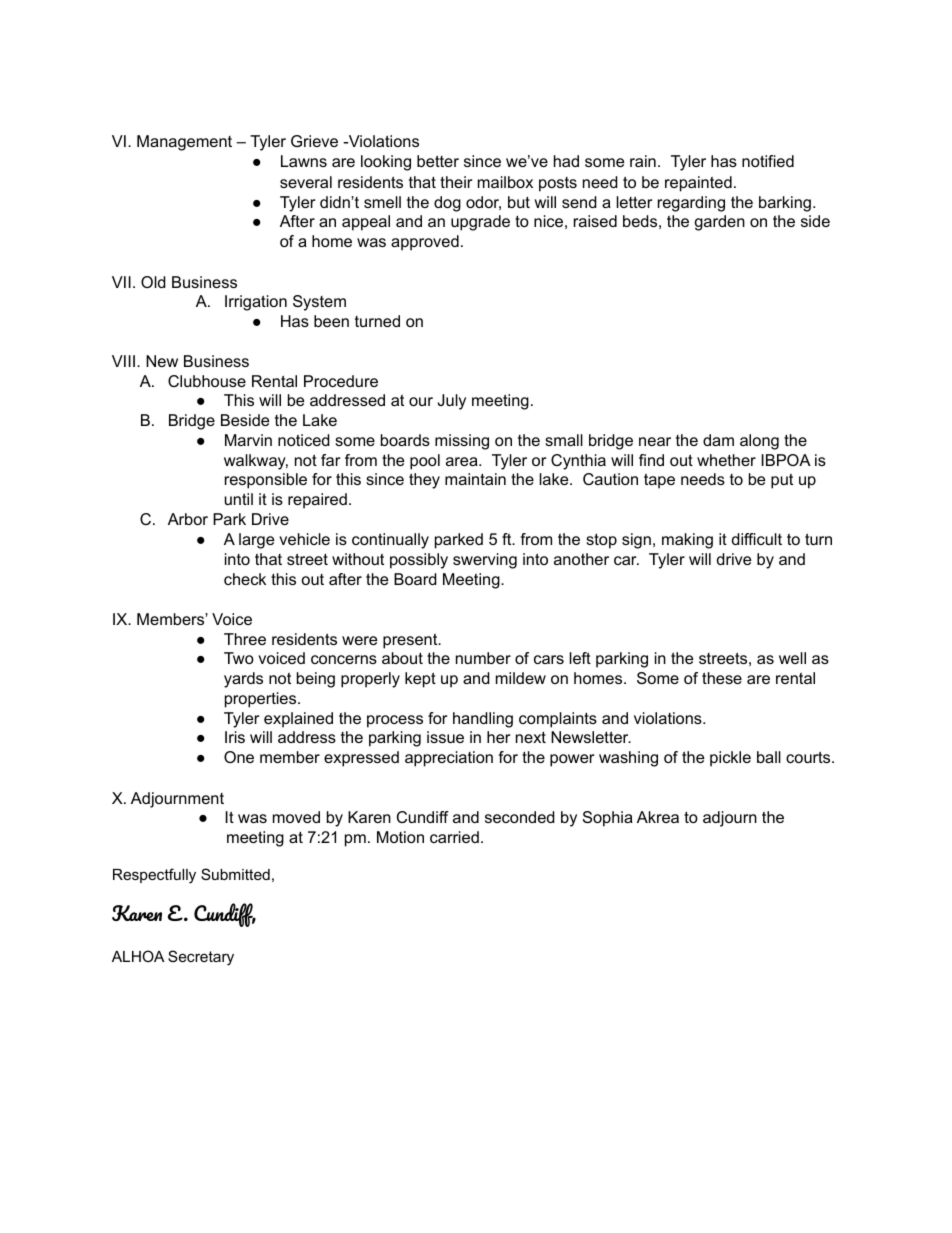  I want to click on notified, so click(768, 161).
